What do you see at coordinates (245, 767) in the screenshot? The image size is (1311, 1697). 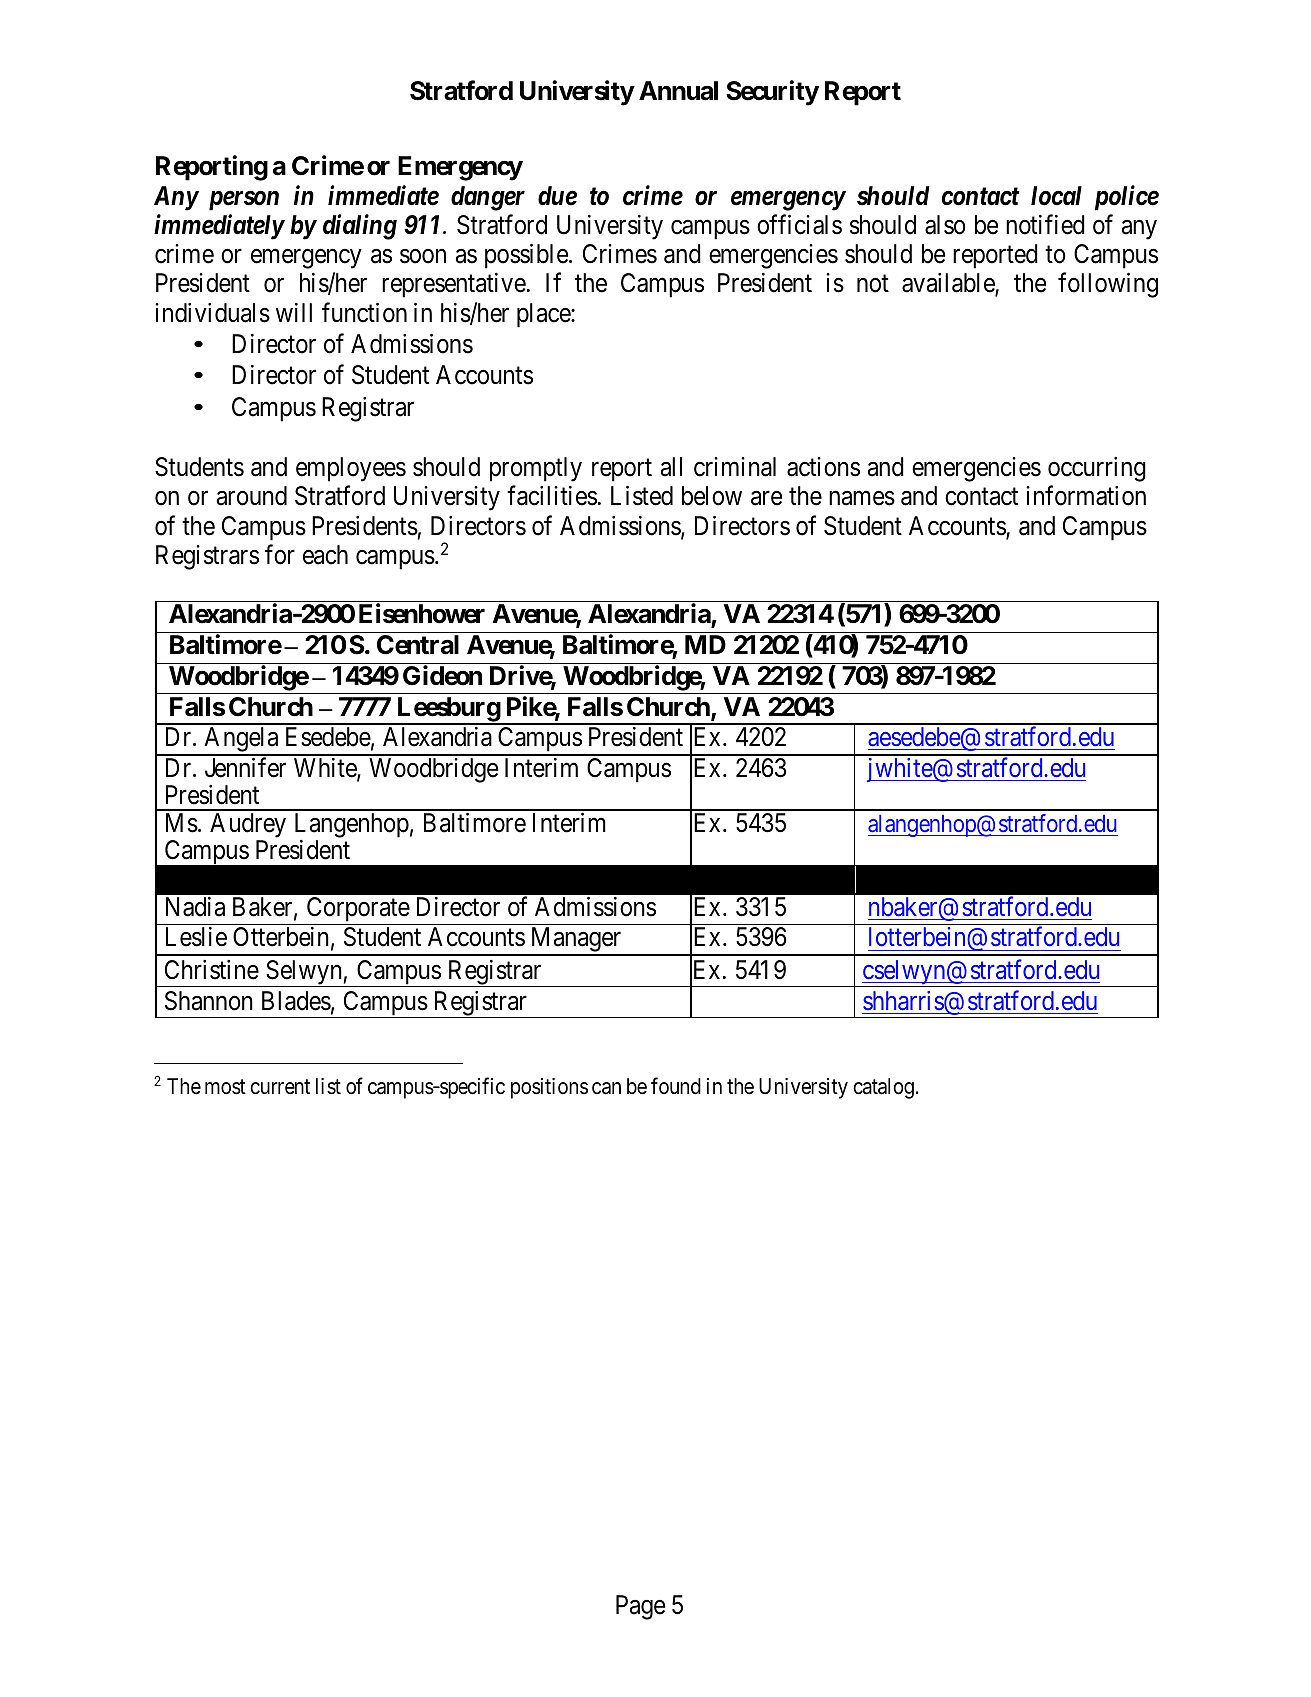 I see `Jennifer` at bounding box center [245, 767].
